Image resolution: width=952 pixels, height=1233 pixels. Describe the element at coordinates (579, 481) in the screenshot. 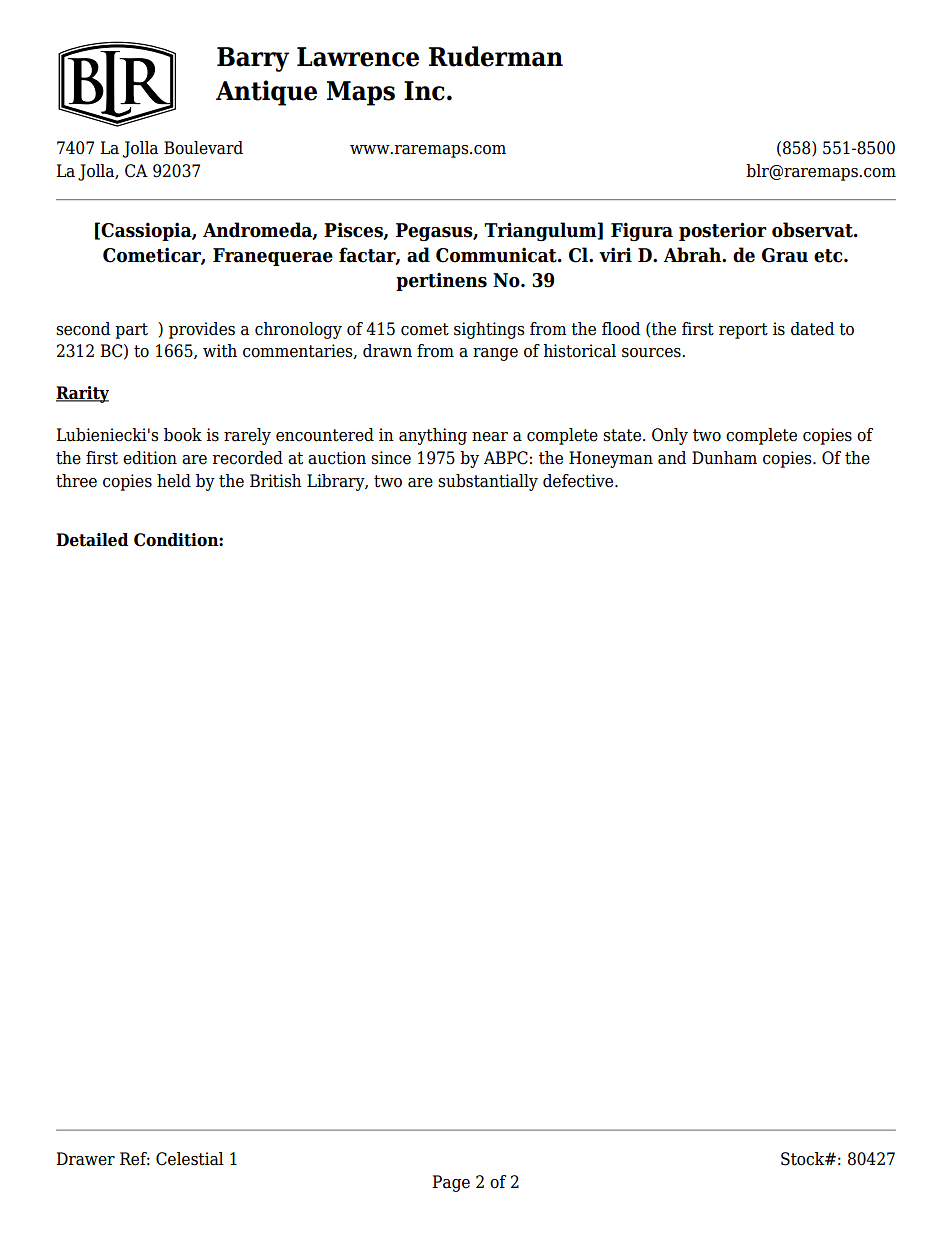

I see `defective` at that location.
